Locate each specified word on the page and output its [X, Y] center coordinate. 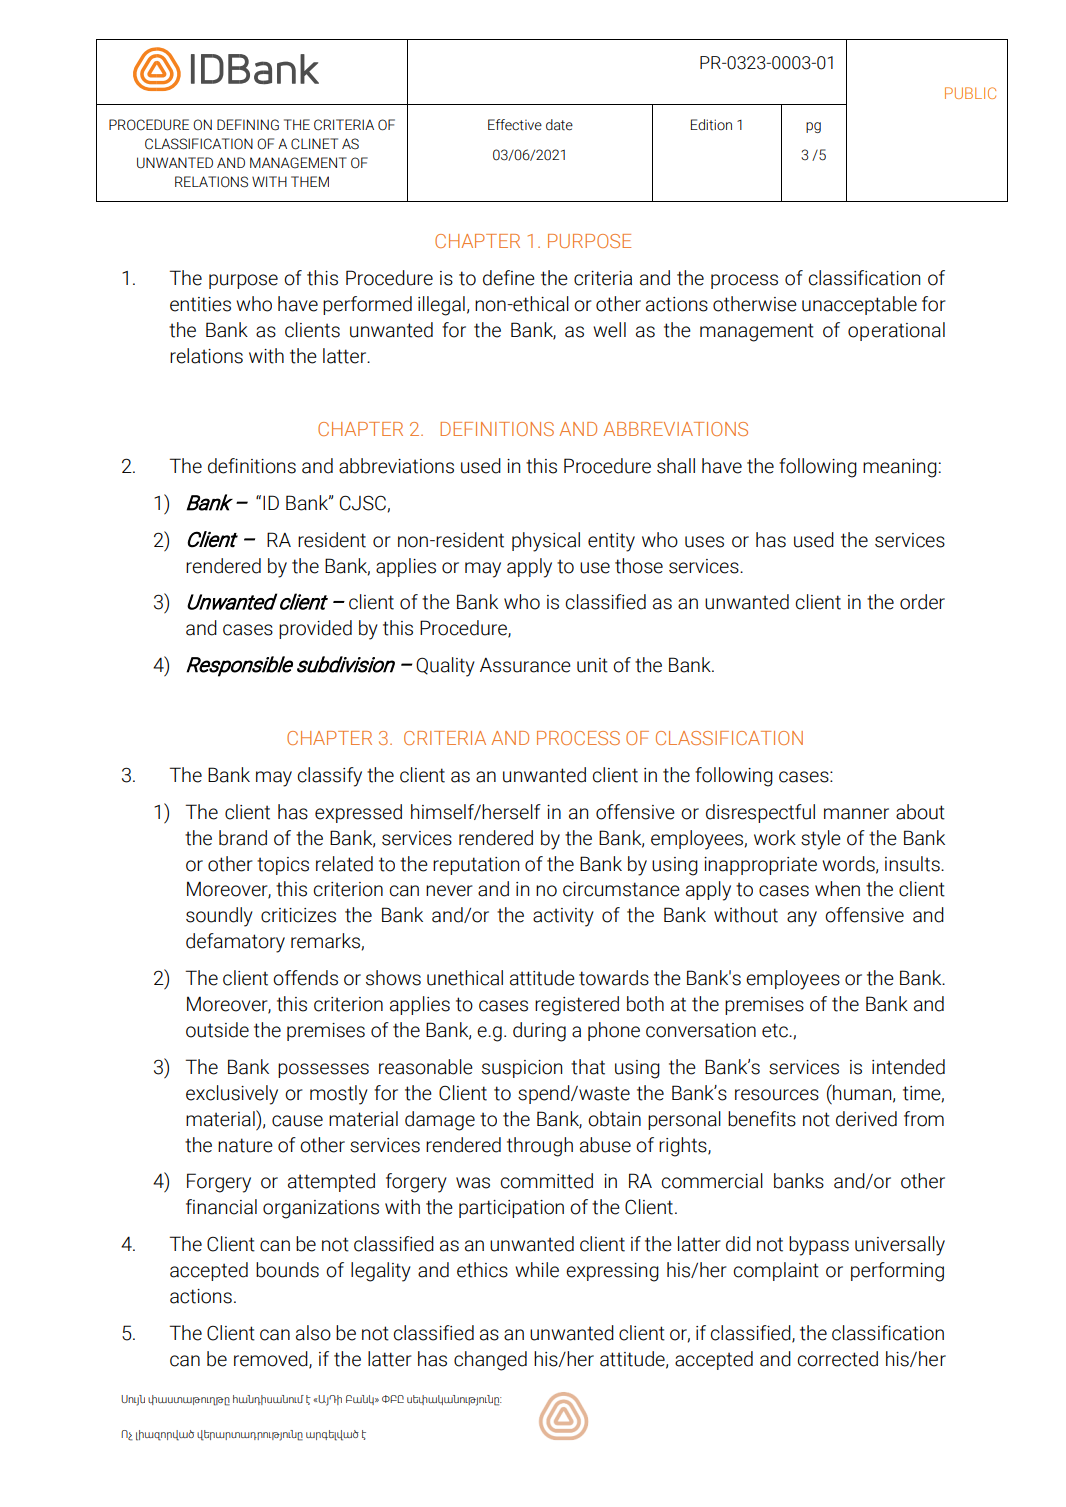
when [837, 889]
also [313, 1333]
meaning [900, 468]
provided [315, 629]
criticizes [298, 915]
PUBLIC [970, 93]
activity [563, 917]
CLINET [314, 144]
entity [611, 542]
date [559, 125]
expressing [612, 1272]
